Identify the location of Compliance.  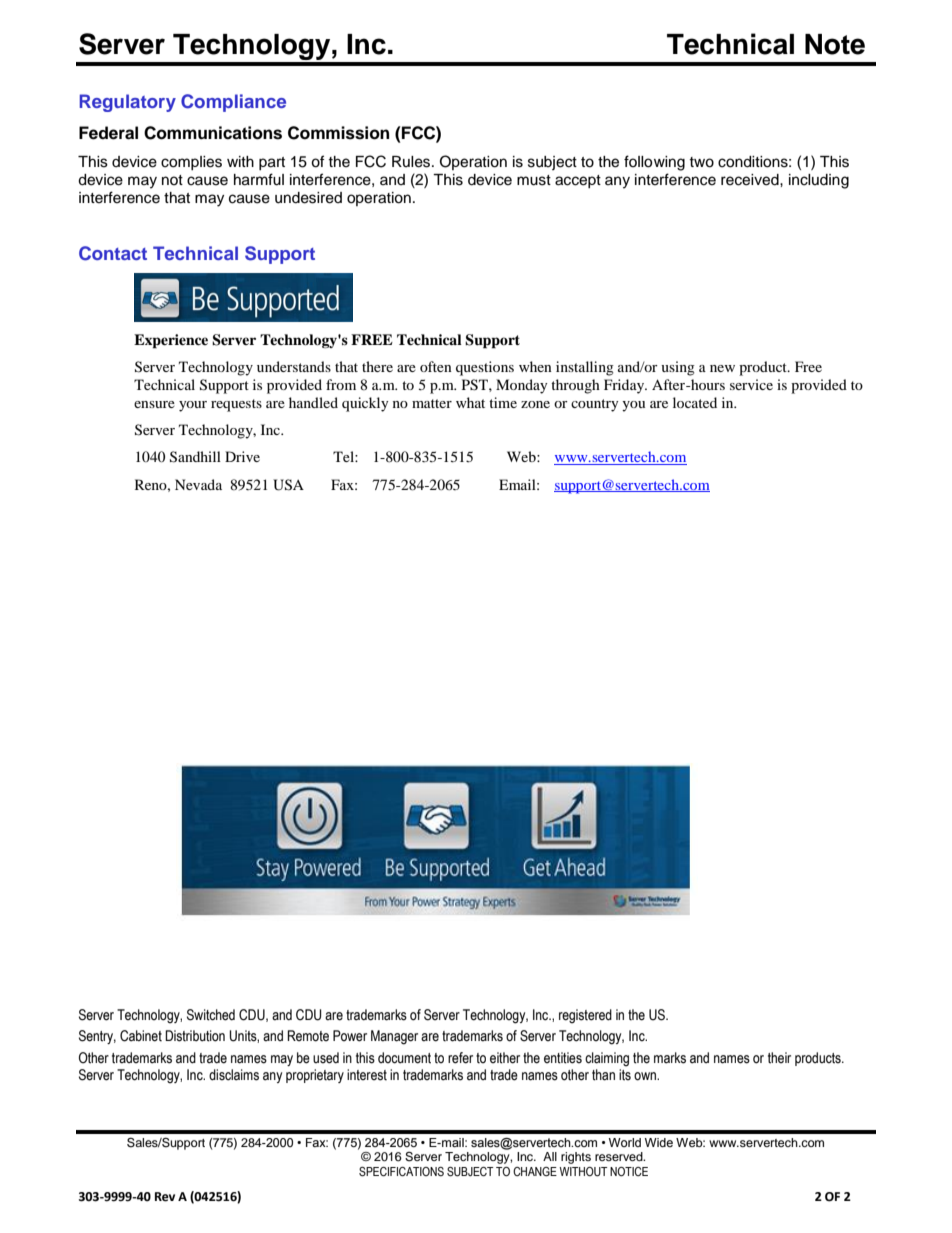
(233, 103).
